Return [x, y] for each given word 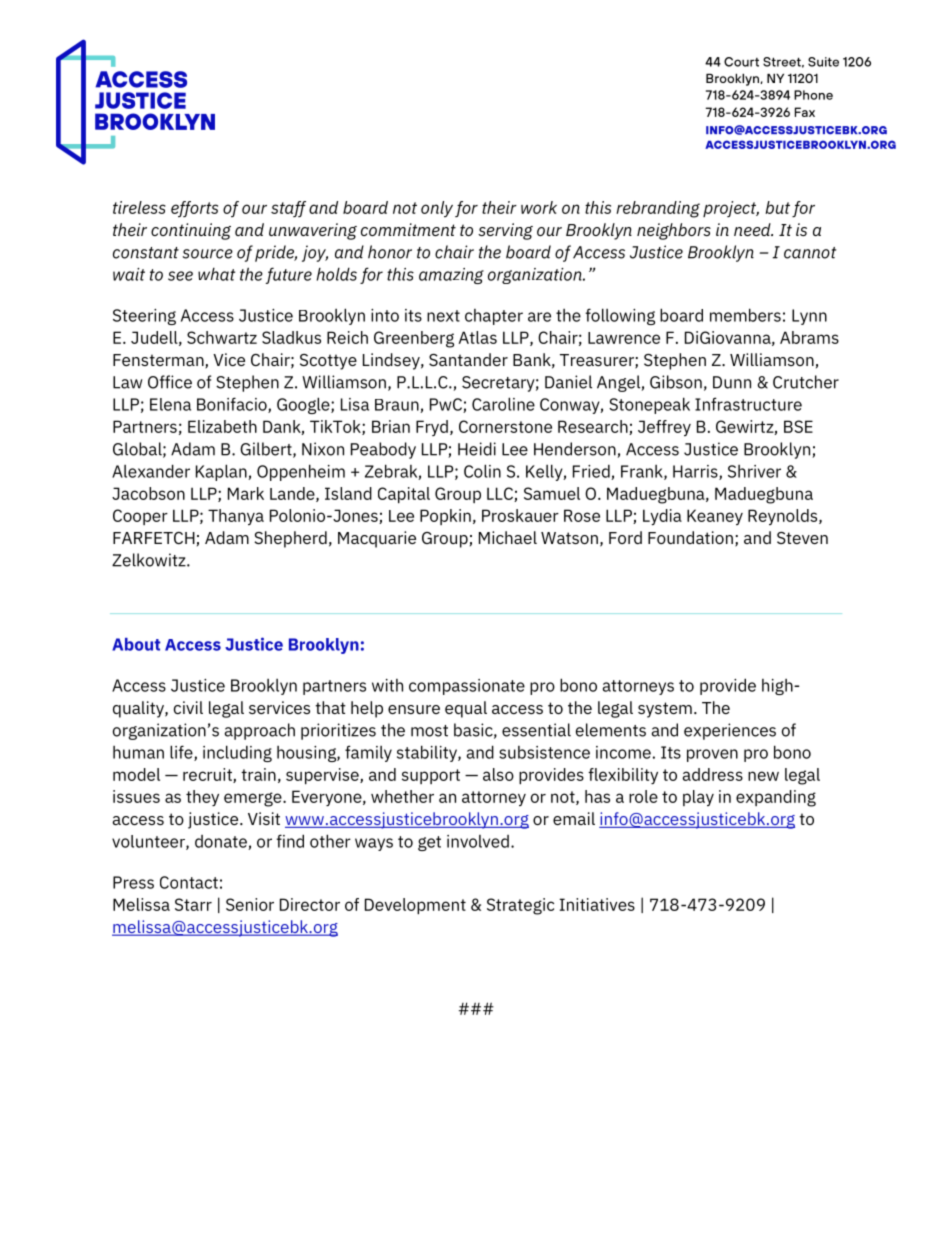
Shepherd [290, 539]
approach [260, 731]
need [753, 229]
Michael [508, 537]
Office [170, 382]
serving [505, 231]
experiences [730, 731]
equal [466, 709]
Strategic [520, 906]
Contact [189, 882]
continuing [191, 231]
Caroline [503, 404]
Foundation [690, 537]
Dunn [732, 382]
